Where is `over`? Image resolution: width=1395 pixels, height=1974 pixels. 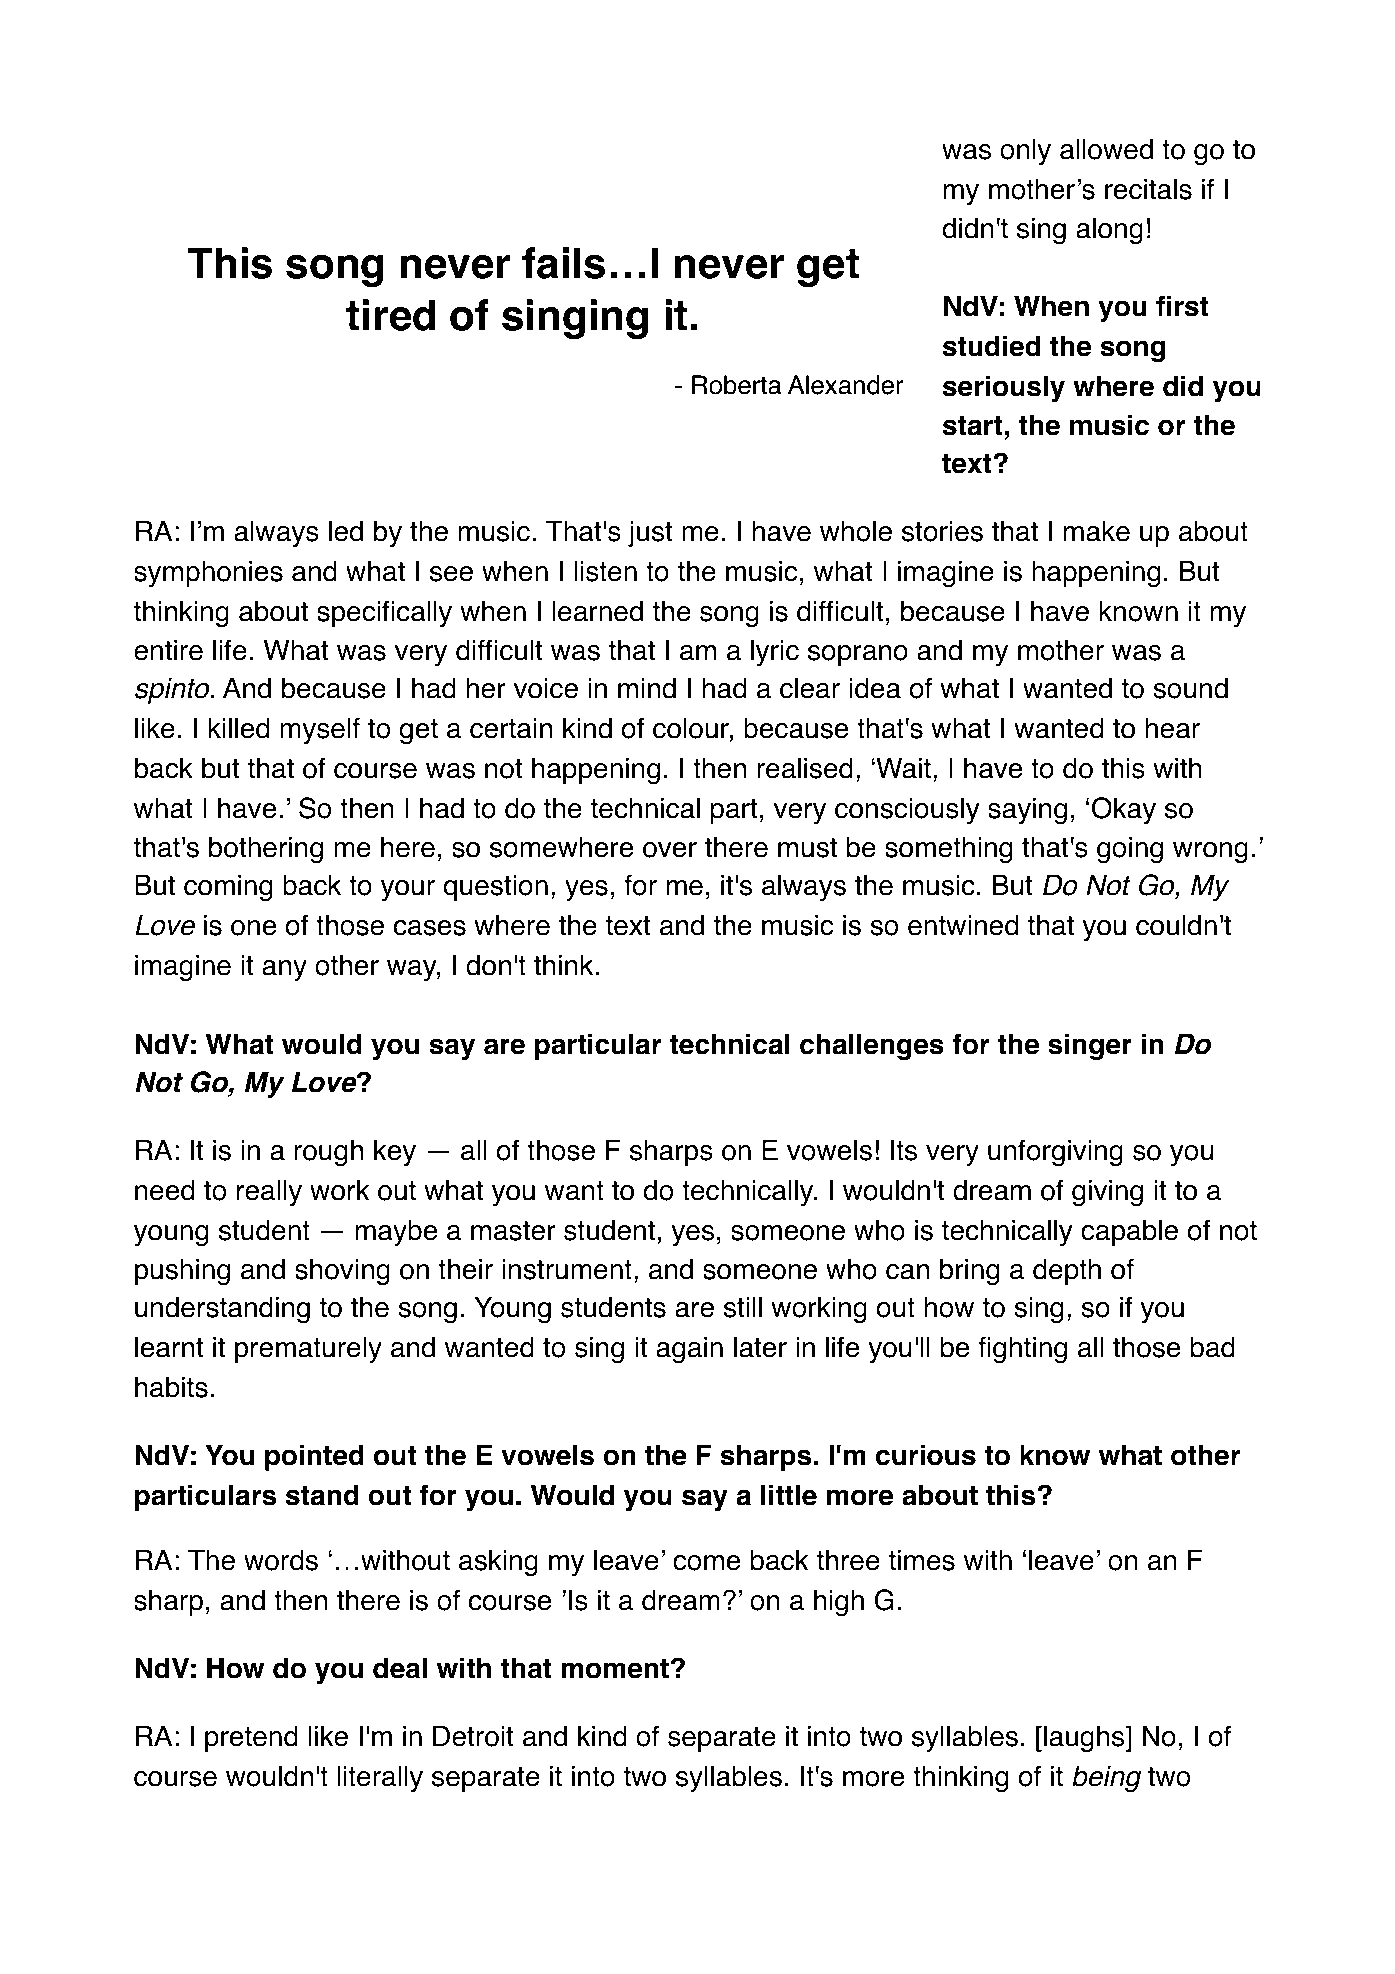 over is located at coordinates (670, 850).
